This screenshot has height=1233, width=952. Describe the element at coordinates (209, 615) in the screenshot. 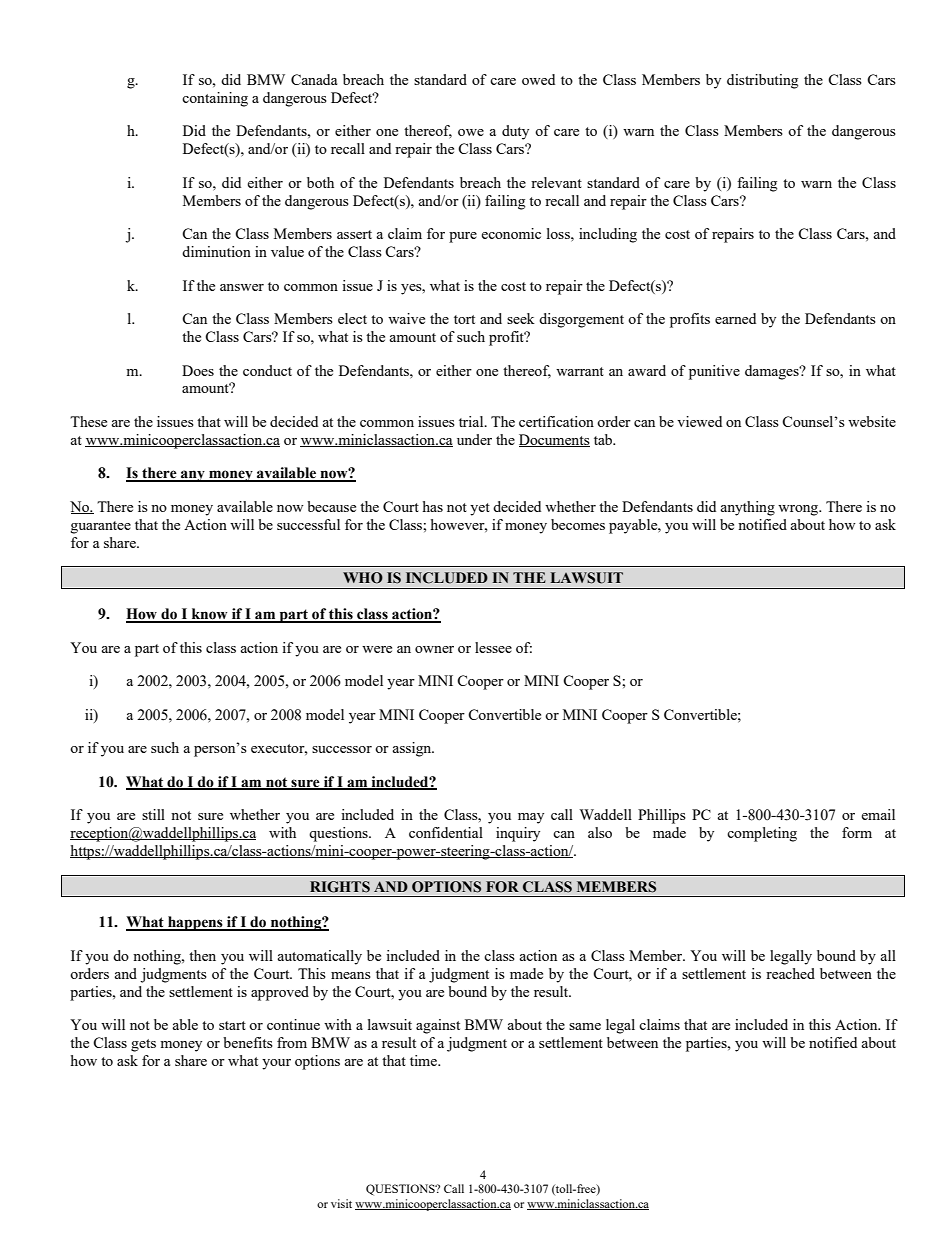

I see `know` at that location.
